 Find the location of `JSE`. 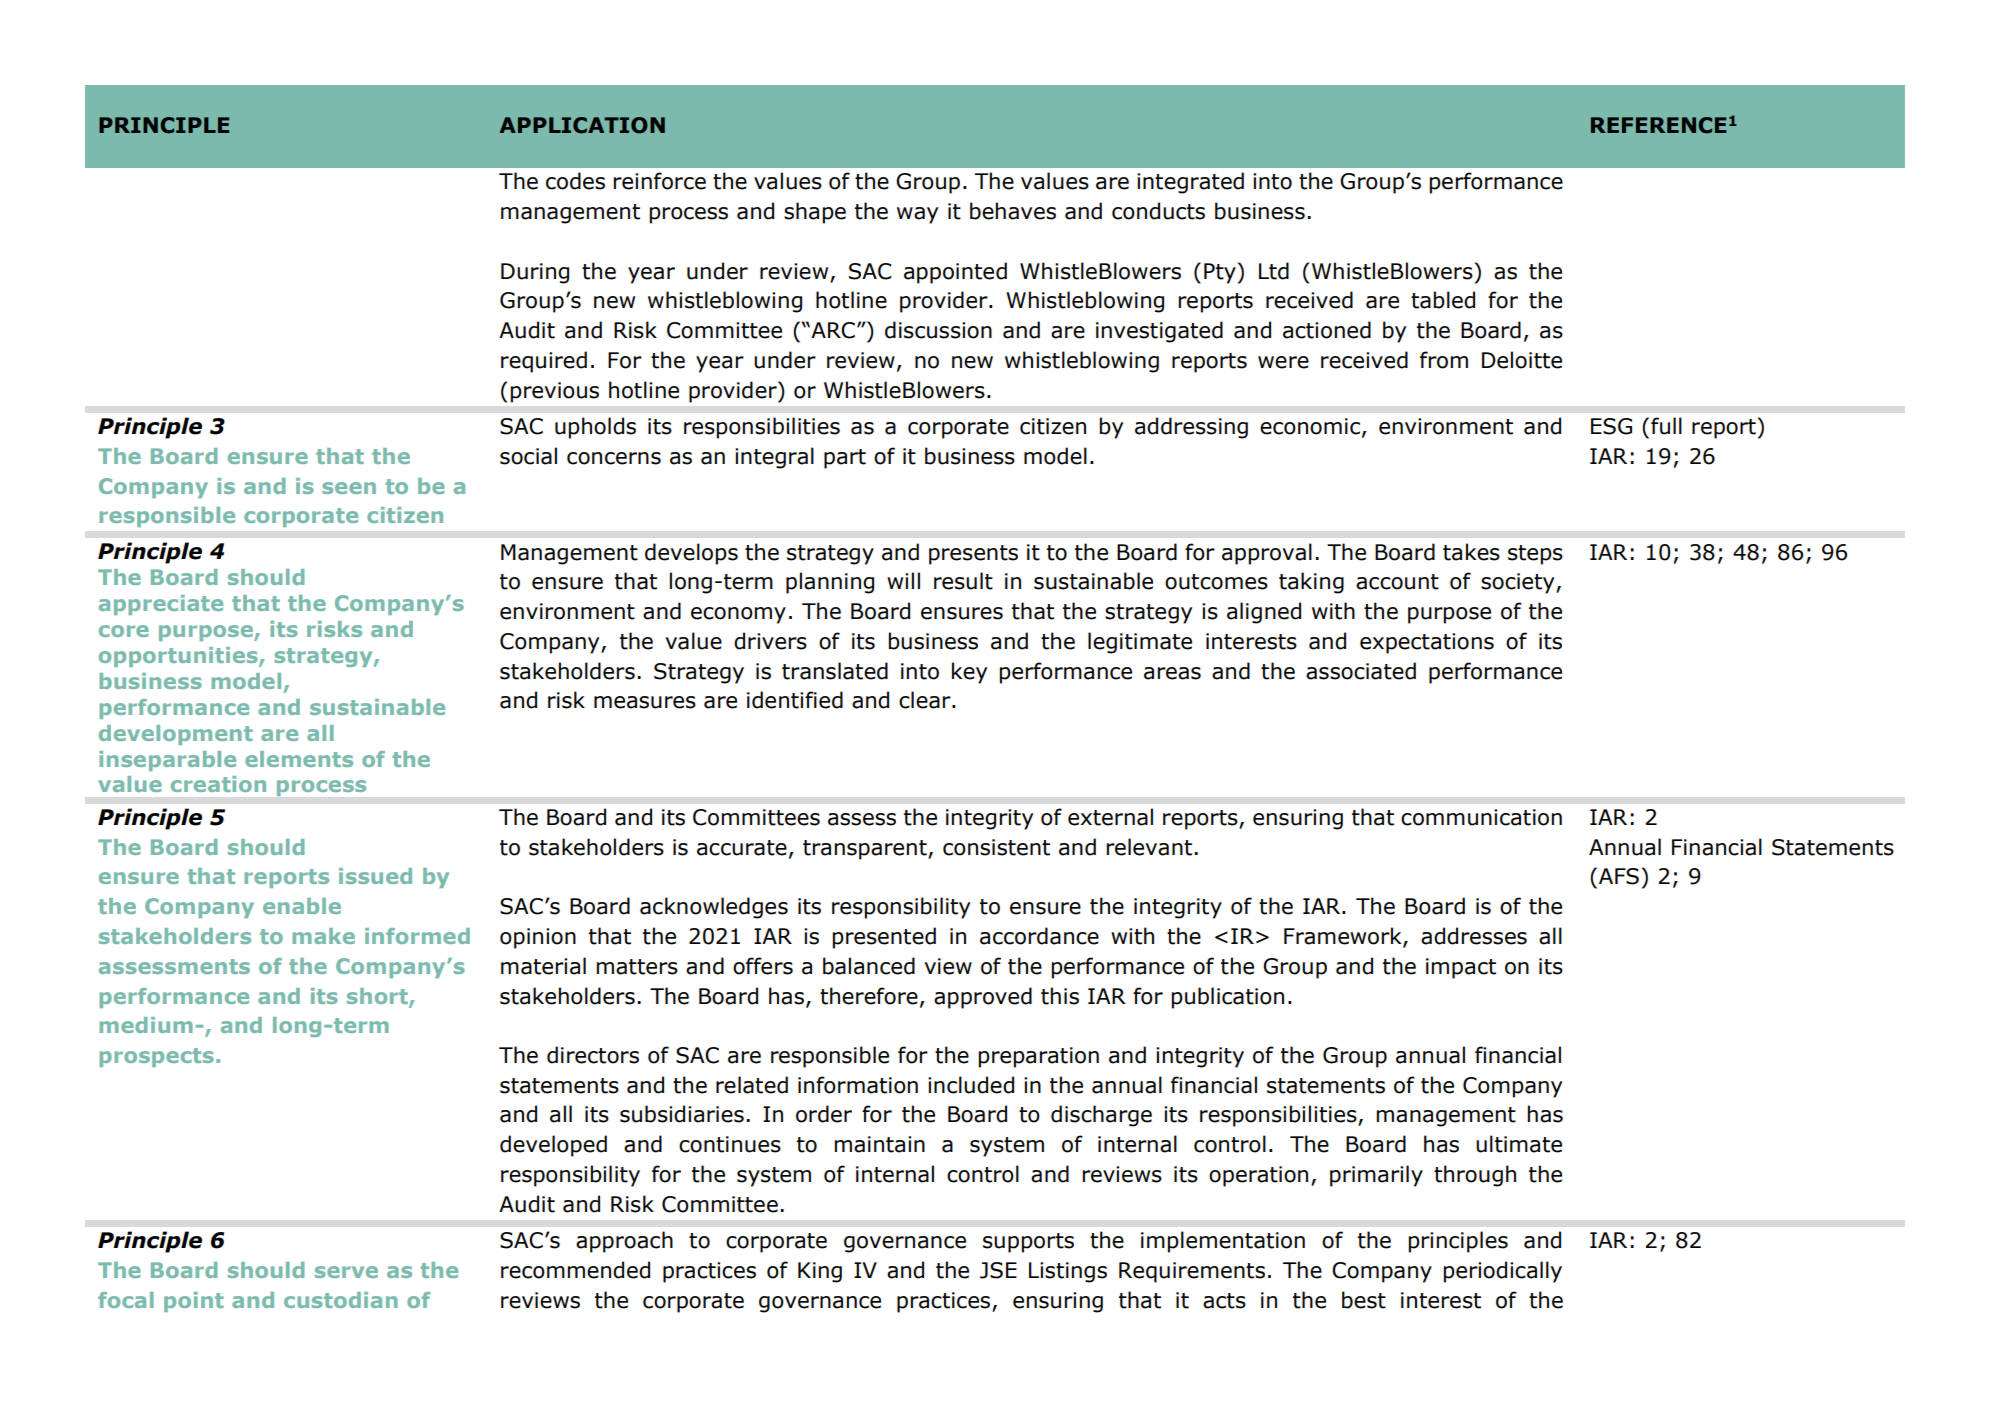

JSE is located at coordinates (998, 1270).
